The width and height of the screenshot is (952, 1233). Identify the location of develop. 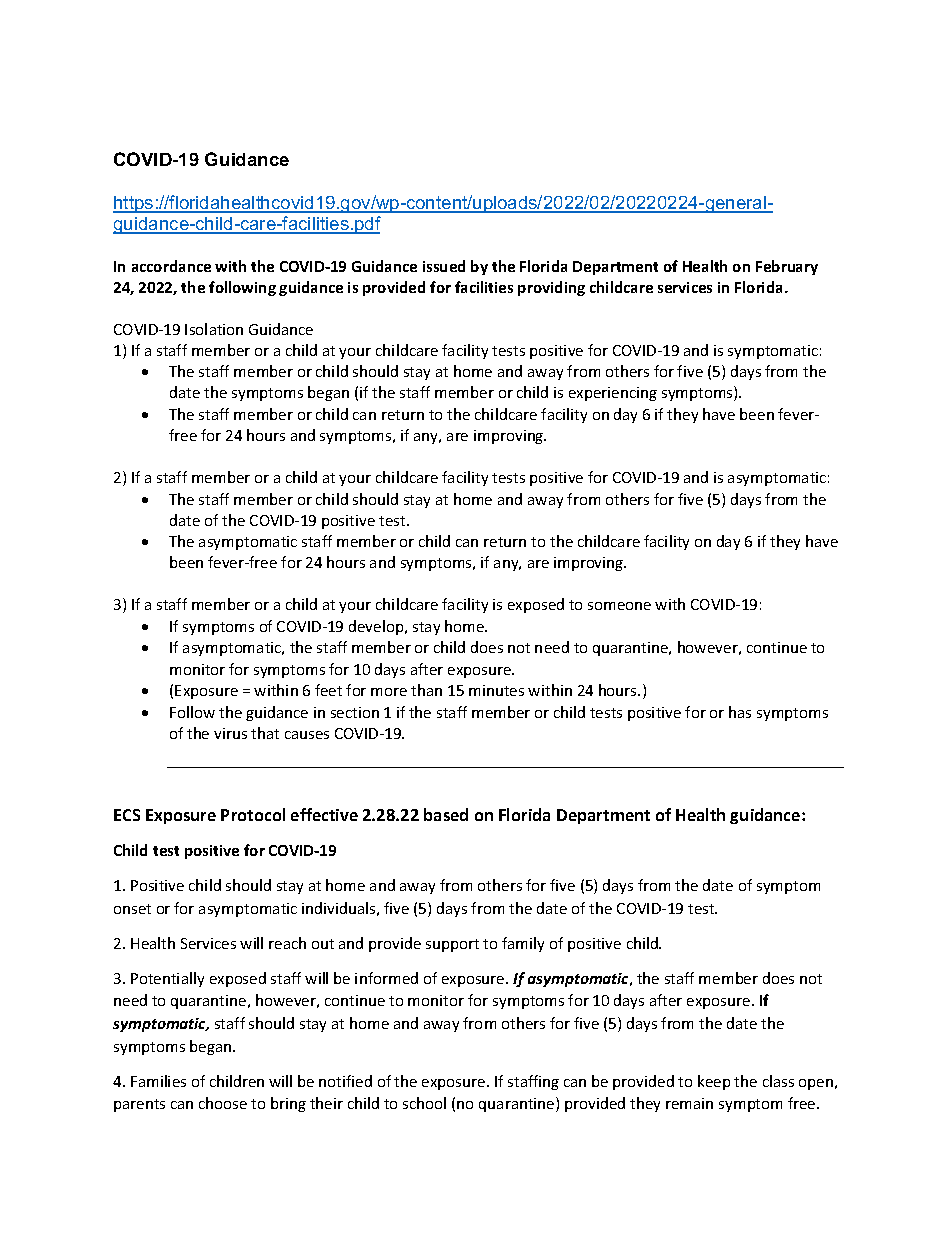
(377, 627).
